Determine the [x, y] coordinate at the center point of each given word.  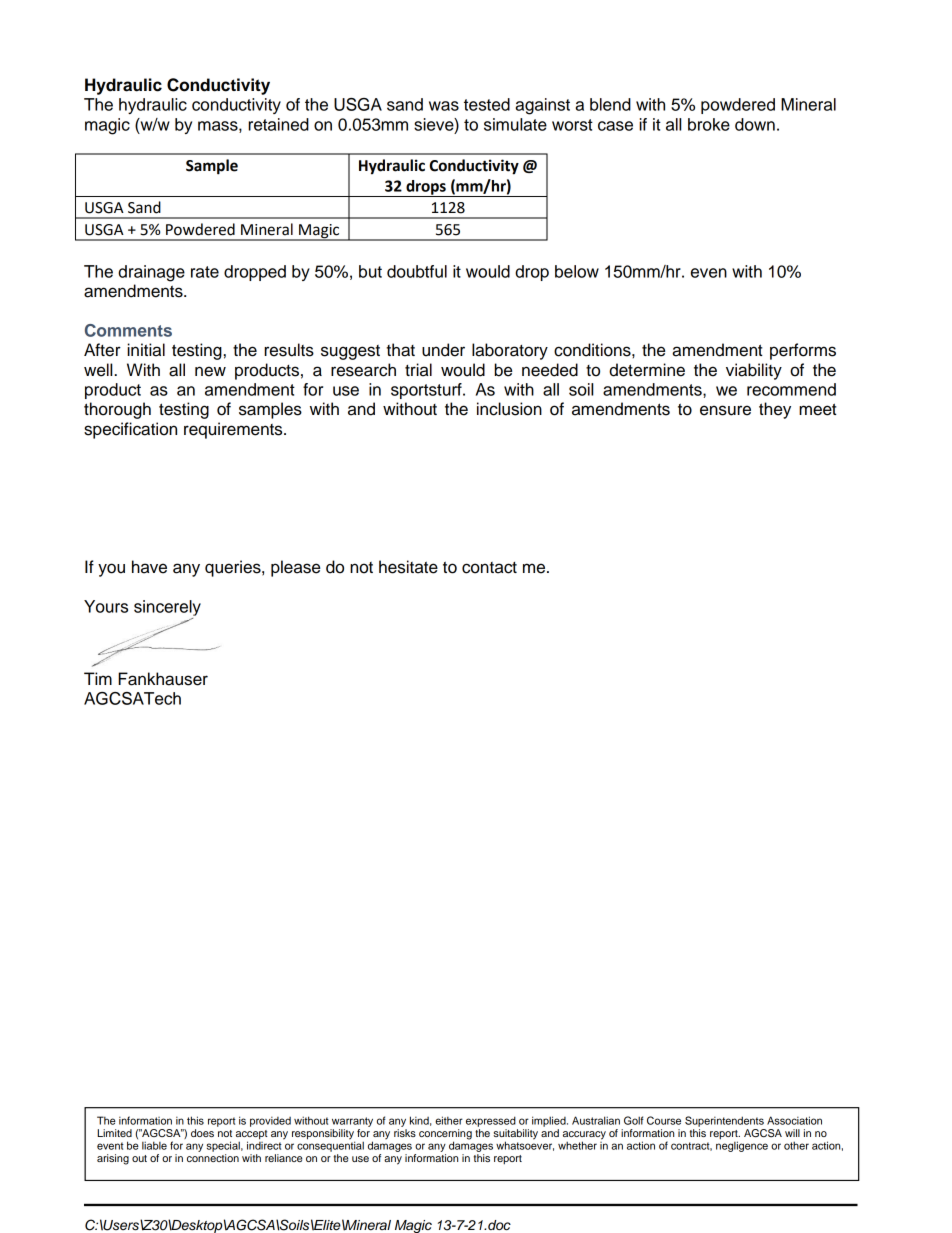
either [449, 1120]
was [444, 106]
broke [709, 124]
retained [278, 124]
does [202, 1133]
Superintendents [724, 1121]
